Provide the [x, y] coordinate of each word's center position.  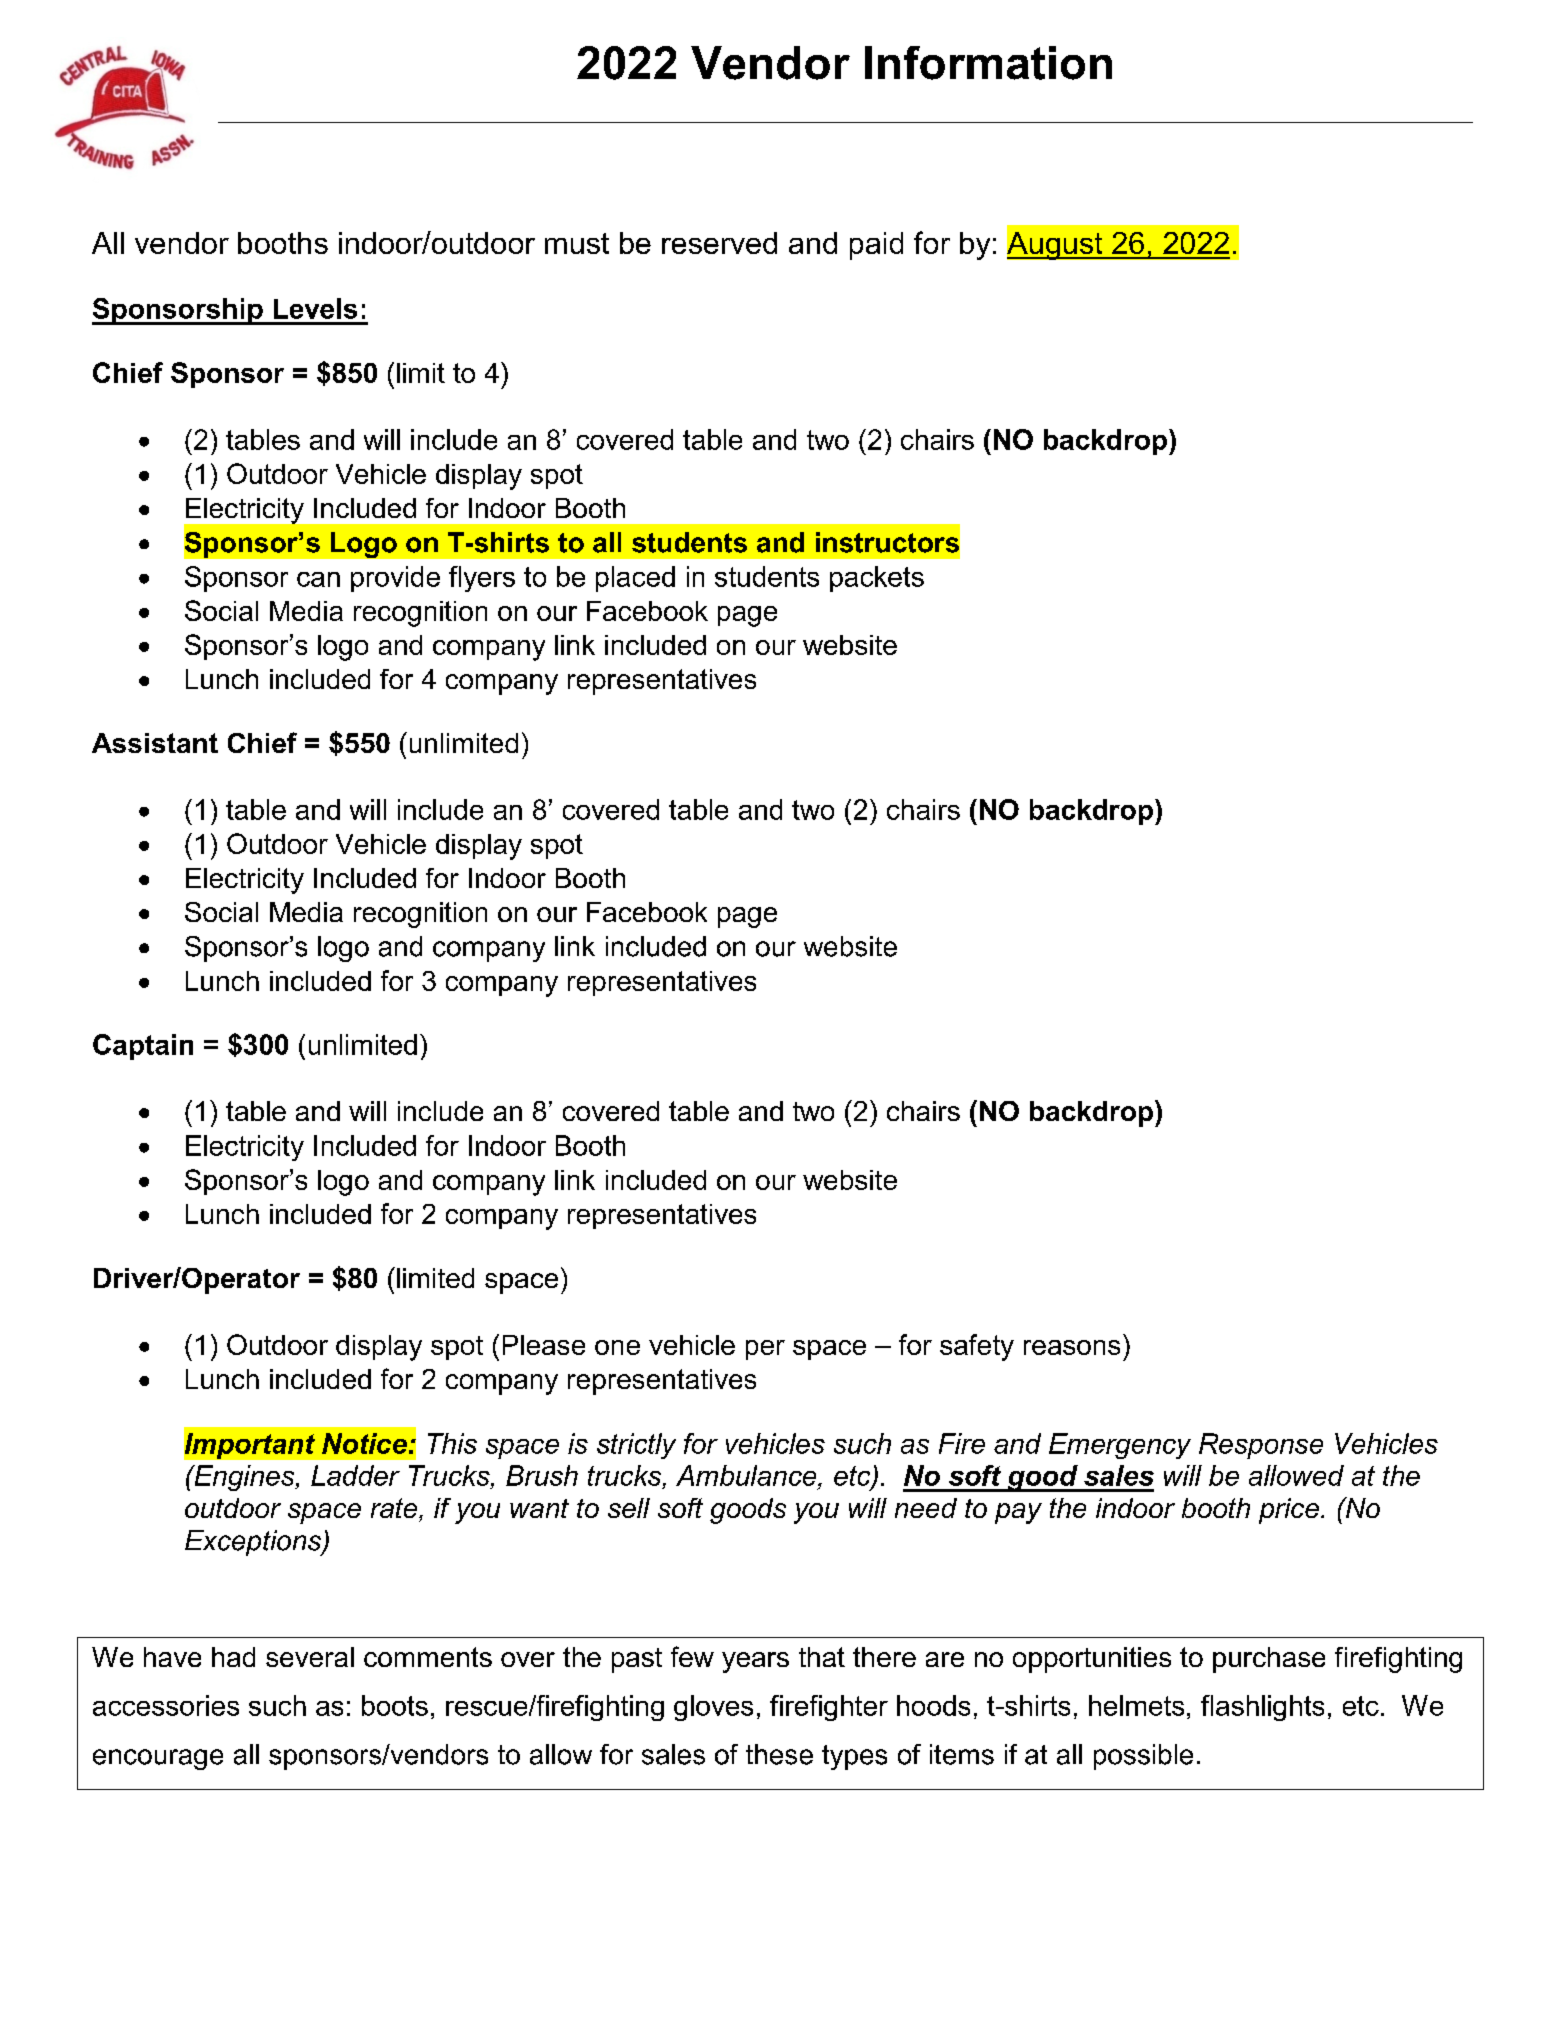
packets [877, 579]
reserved [719, 243]
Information [988, 63]
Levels [315, 308]
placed [635, 579]
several [310, 1657]
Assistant [155, 743]
